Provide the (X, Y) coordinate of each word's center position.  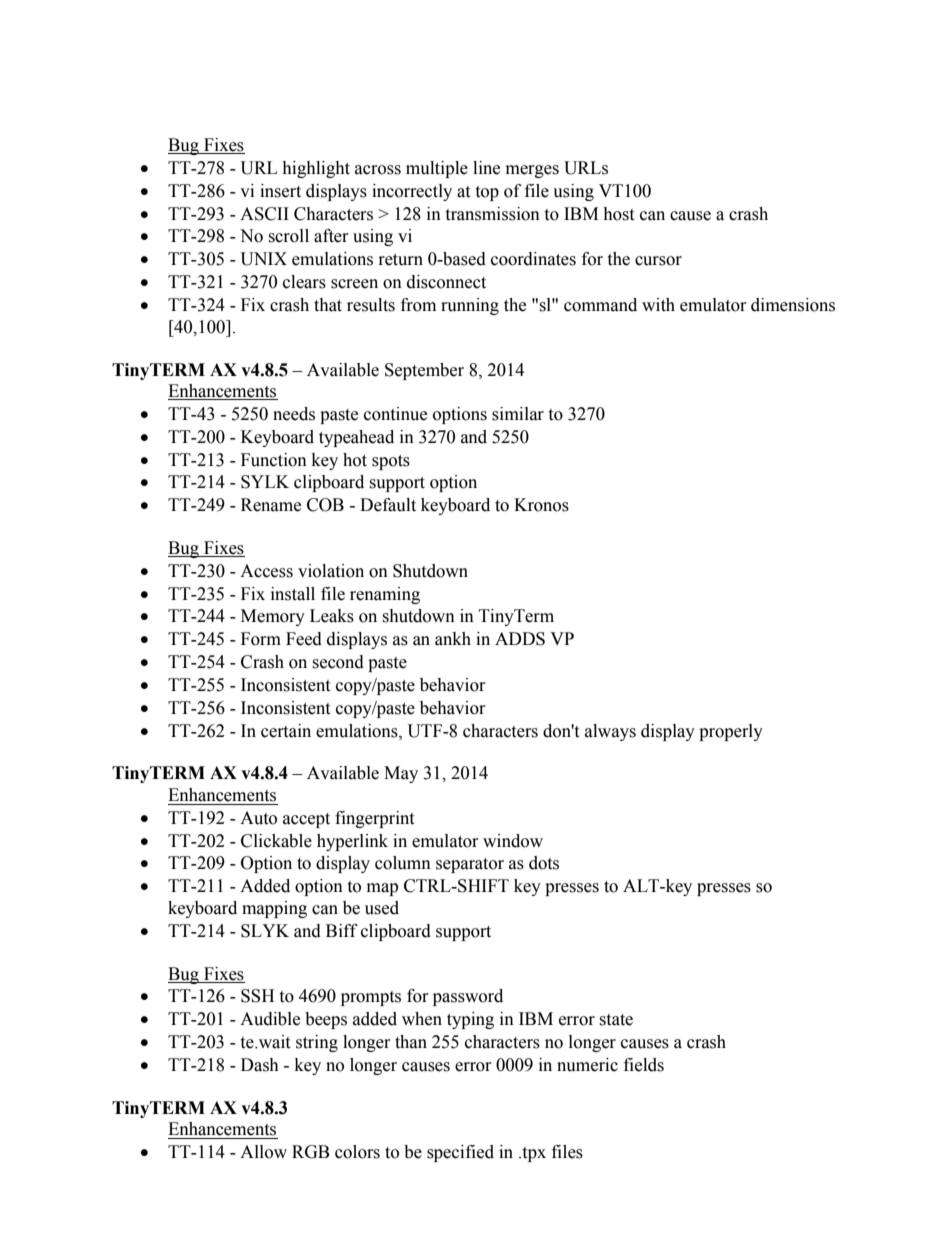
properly (731, 732)
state (616, 1020)
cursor (658, 261)
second (338, 662)
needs (294, 414)
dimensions (793, 305)
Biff (342, 930)
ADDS (520, 639)
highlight (316, 169)
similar (518, 414)
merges (532, 171)
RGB (310, 1152)
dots (544, 863)
